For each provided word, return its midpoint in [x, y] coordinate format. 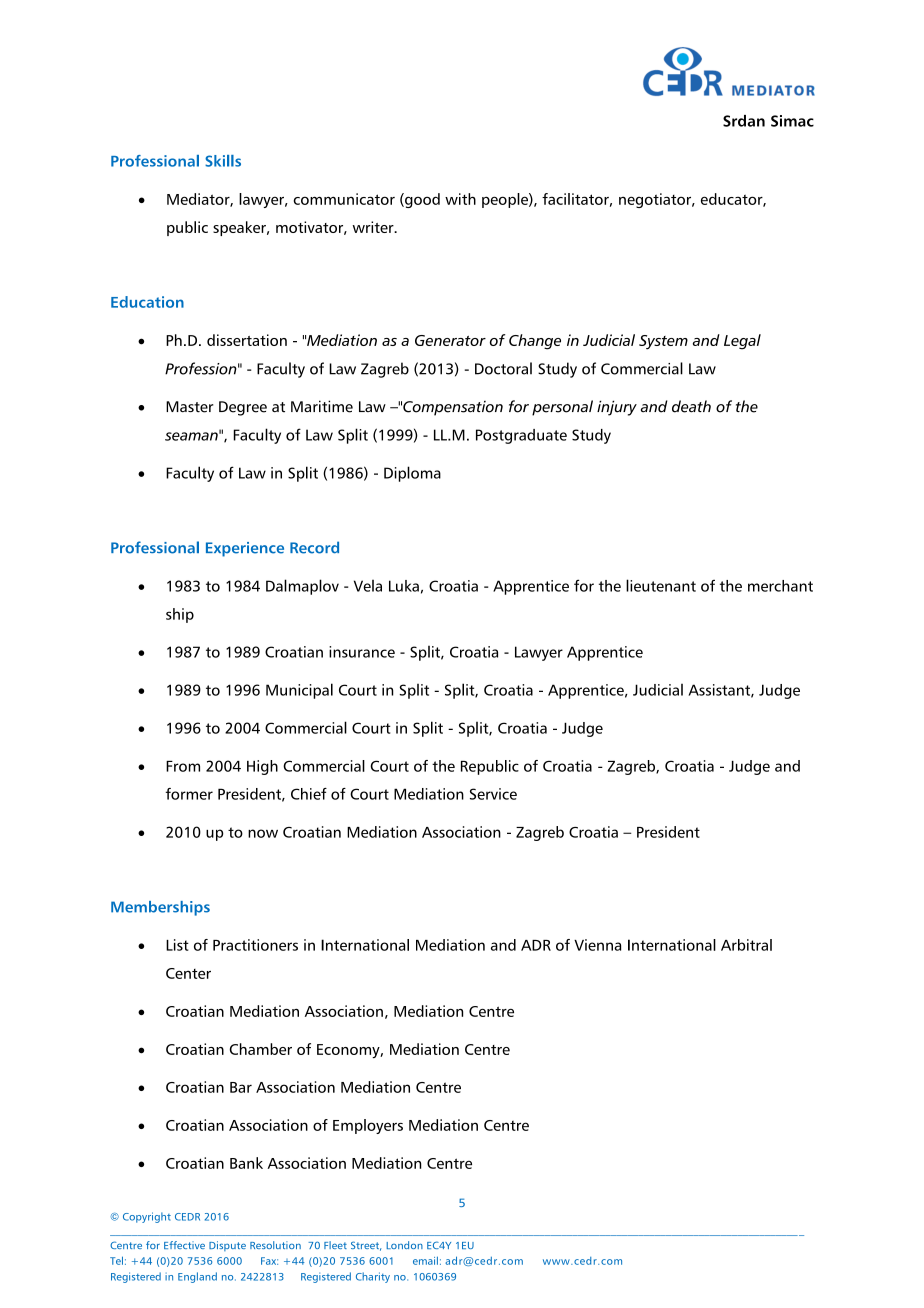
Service [493, 794]
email [425, 1260]
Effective [184, 1245]
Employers [368, 1126]
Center [188, 973]
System [663, 342]
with [460, 199]
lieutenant [661, 585]
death [691, 406]
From [183, 766]
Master [190, 407]
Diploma [412, 474]
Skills [223, 161]
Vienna [597, 945]
